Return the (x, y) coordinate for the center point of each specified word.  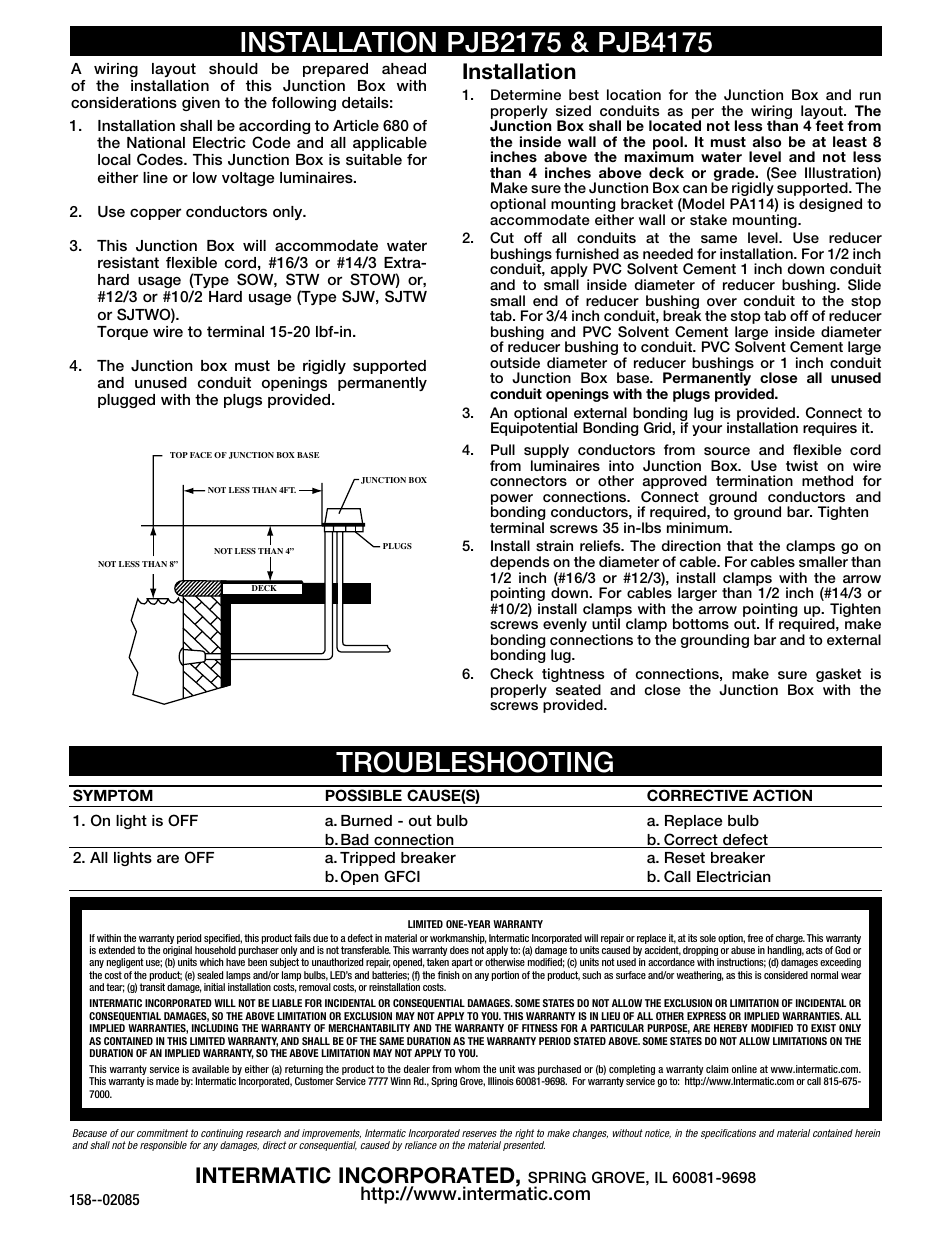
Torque (122, 333)
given (201, 104)
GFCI (402, 876)
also (767, 141)
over (722, 302)
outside (515, 362)
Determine (526, 94)
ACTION (782, 795)
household (215, 950)
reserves (479, 1134)
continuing (222, 1135)
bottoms (701, 623)
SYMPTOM (113, 795)
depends (520, 564)
